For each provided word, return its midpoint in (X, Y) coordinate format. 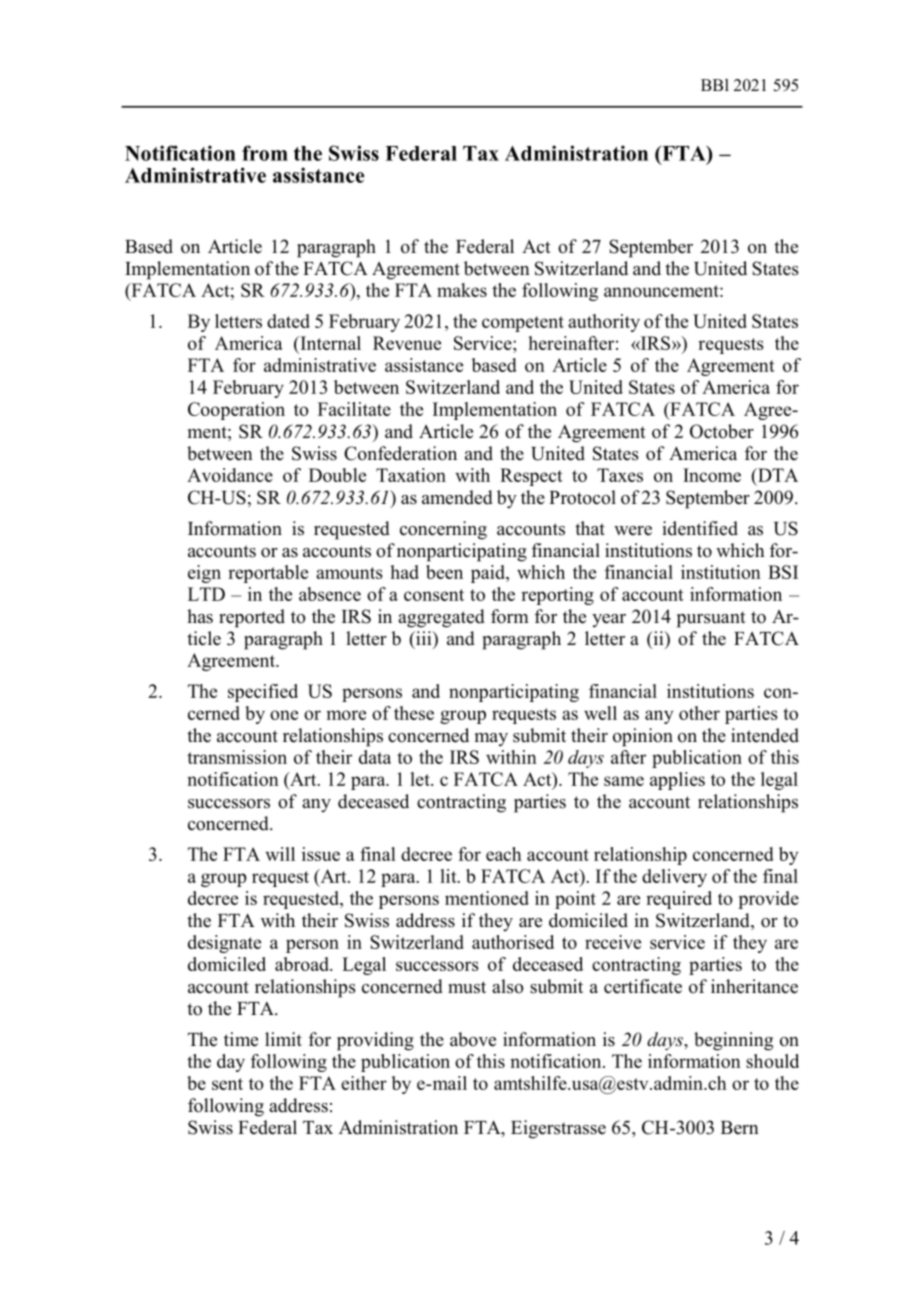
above (473, 1039)
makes (462, 290)
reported (252, 618)
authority (604, 323)
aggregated (441, 618)
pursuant (711, 619)
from (265, 153)
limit (283, 1039)
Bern (740, 1128)
